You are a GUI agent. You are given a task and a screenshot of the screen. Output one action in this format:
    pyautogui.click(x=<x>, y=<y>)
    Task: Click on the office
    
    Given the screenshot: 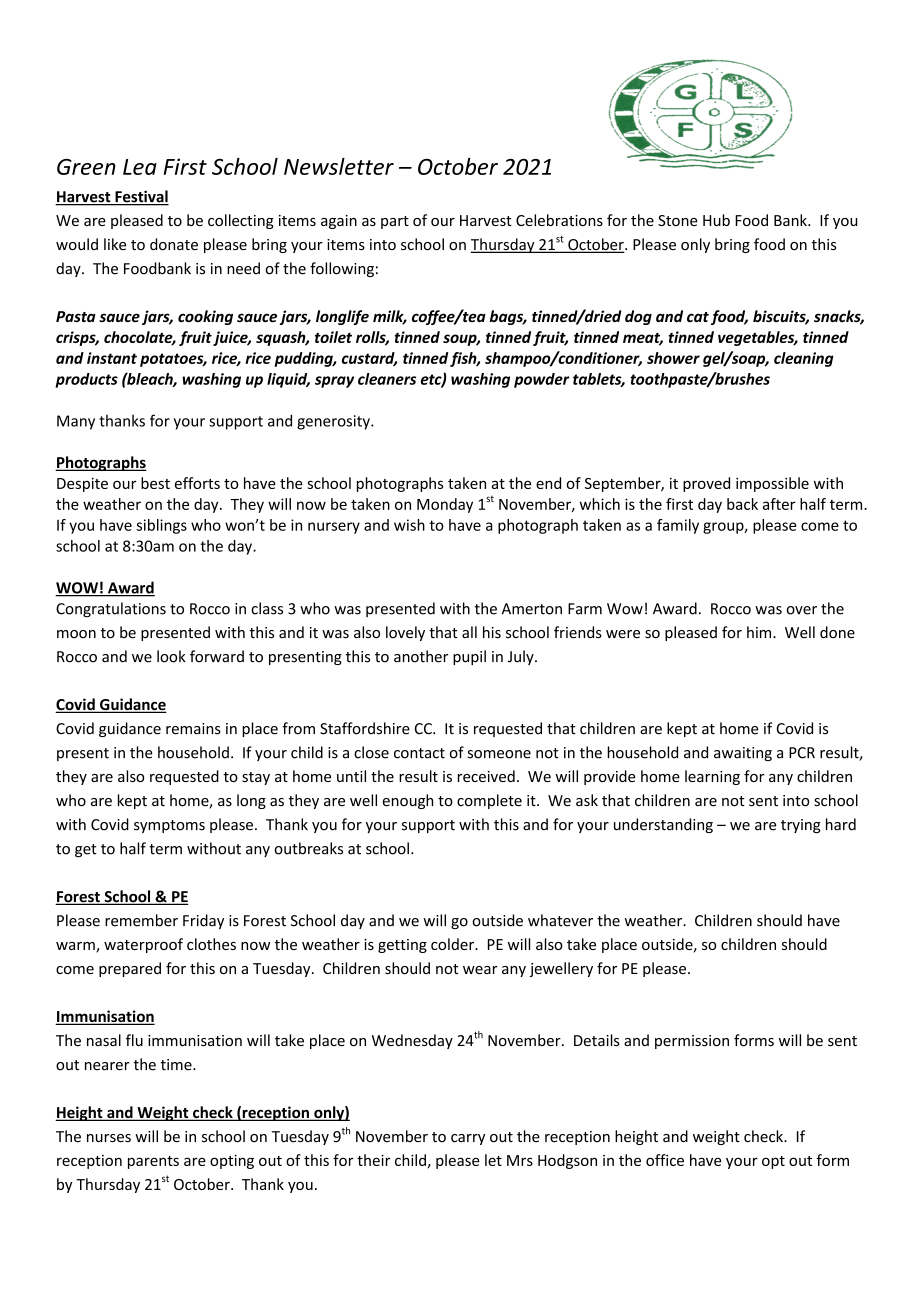 What is the action you would take?
    pyautogui.click(x=665, y=1160)
